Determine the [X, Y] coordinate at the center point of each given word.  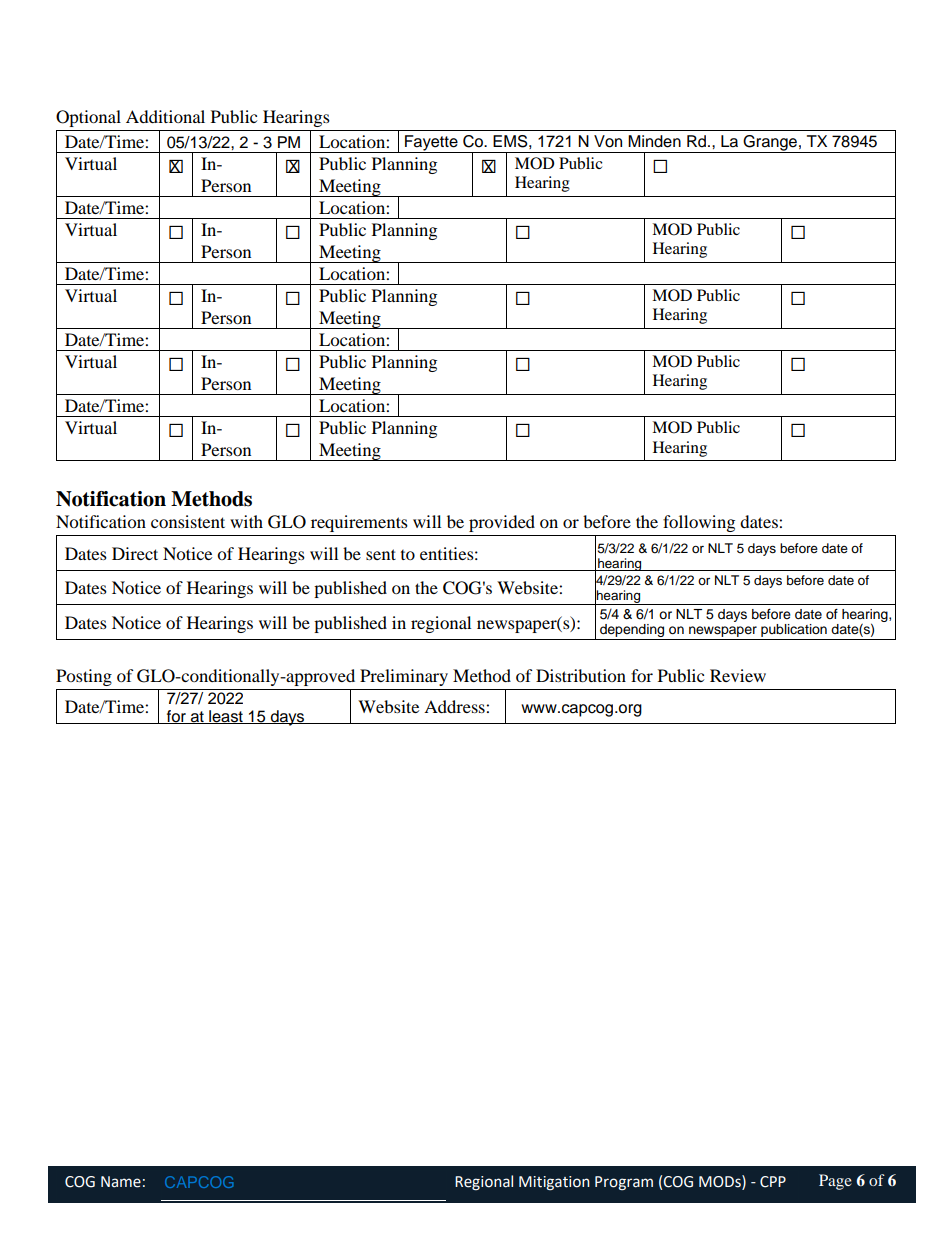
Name [121, 1182]
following [699, 523]
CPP [773, 1182]
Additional [165, 116]
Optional [88, 118]
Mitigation [554, 1183]
